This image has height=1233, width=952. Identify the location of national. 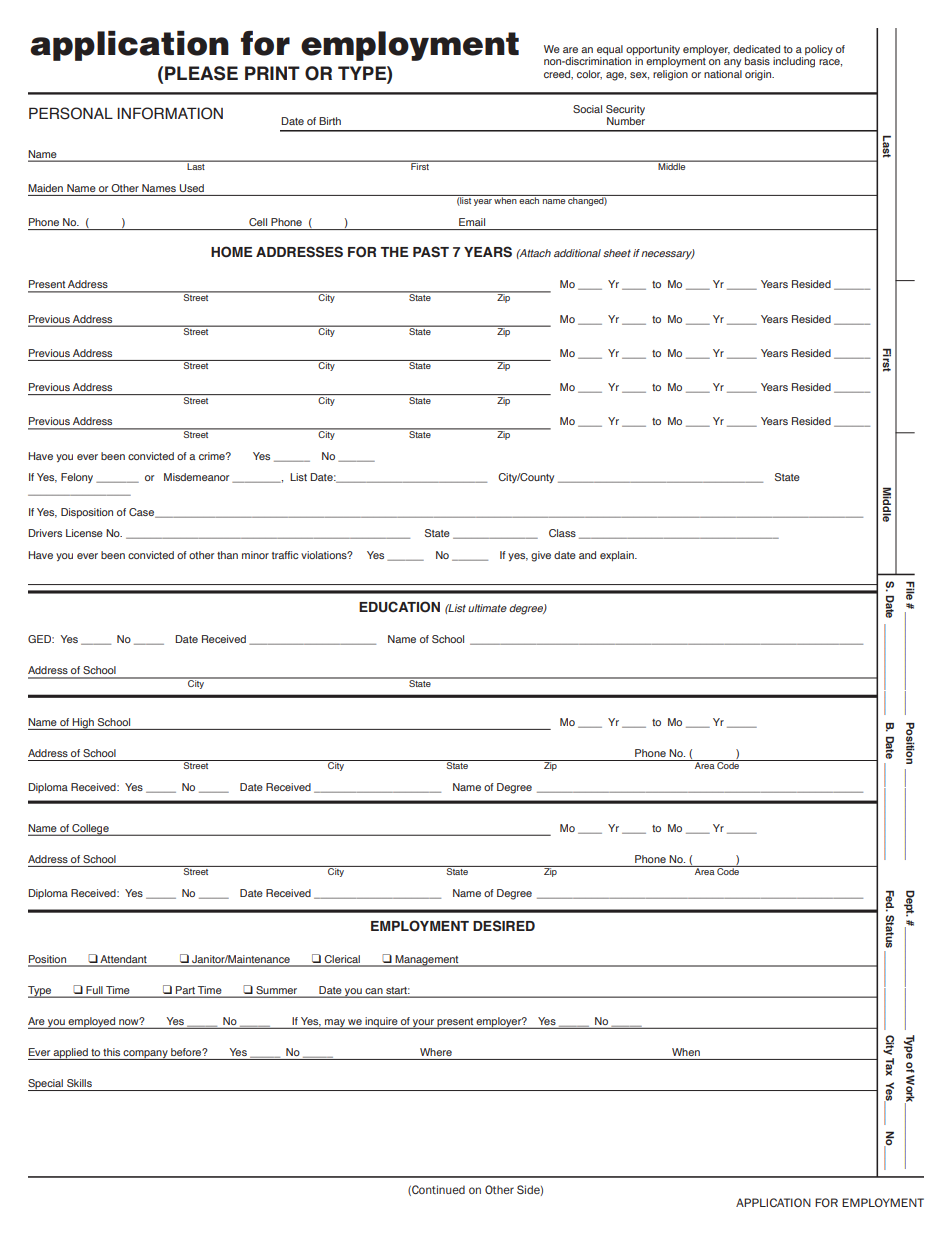
(723, 74).
